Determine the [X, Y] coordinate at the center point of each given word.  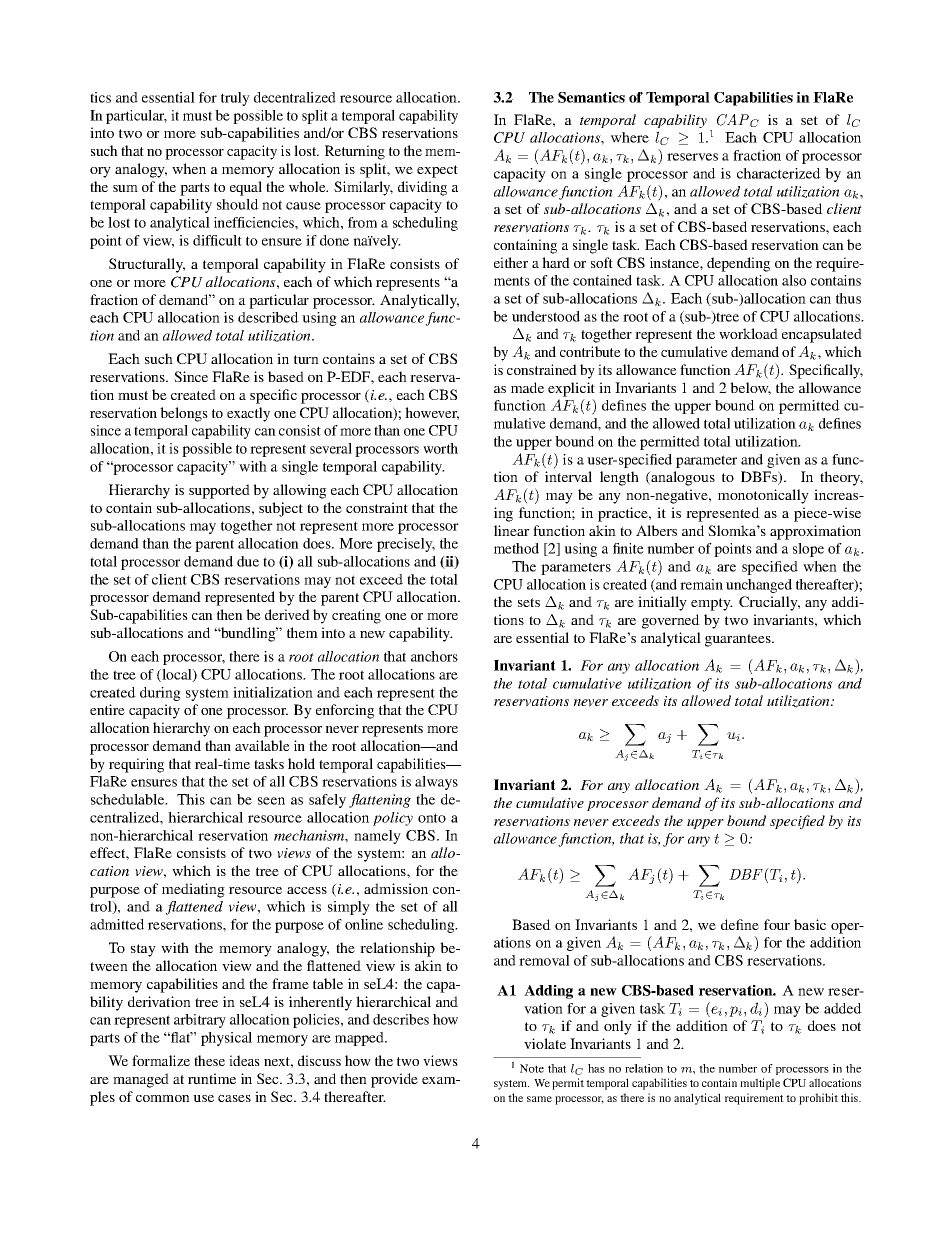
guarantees [739, 640]
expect [437, 171]
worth [440, 448]
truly [235, 99]
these [209, 1060]
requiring [136, 765]
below [750, 388]
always [436, 783]
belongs [184, 414]
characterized [779, 173]
